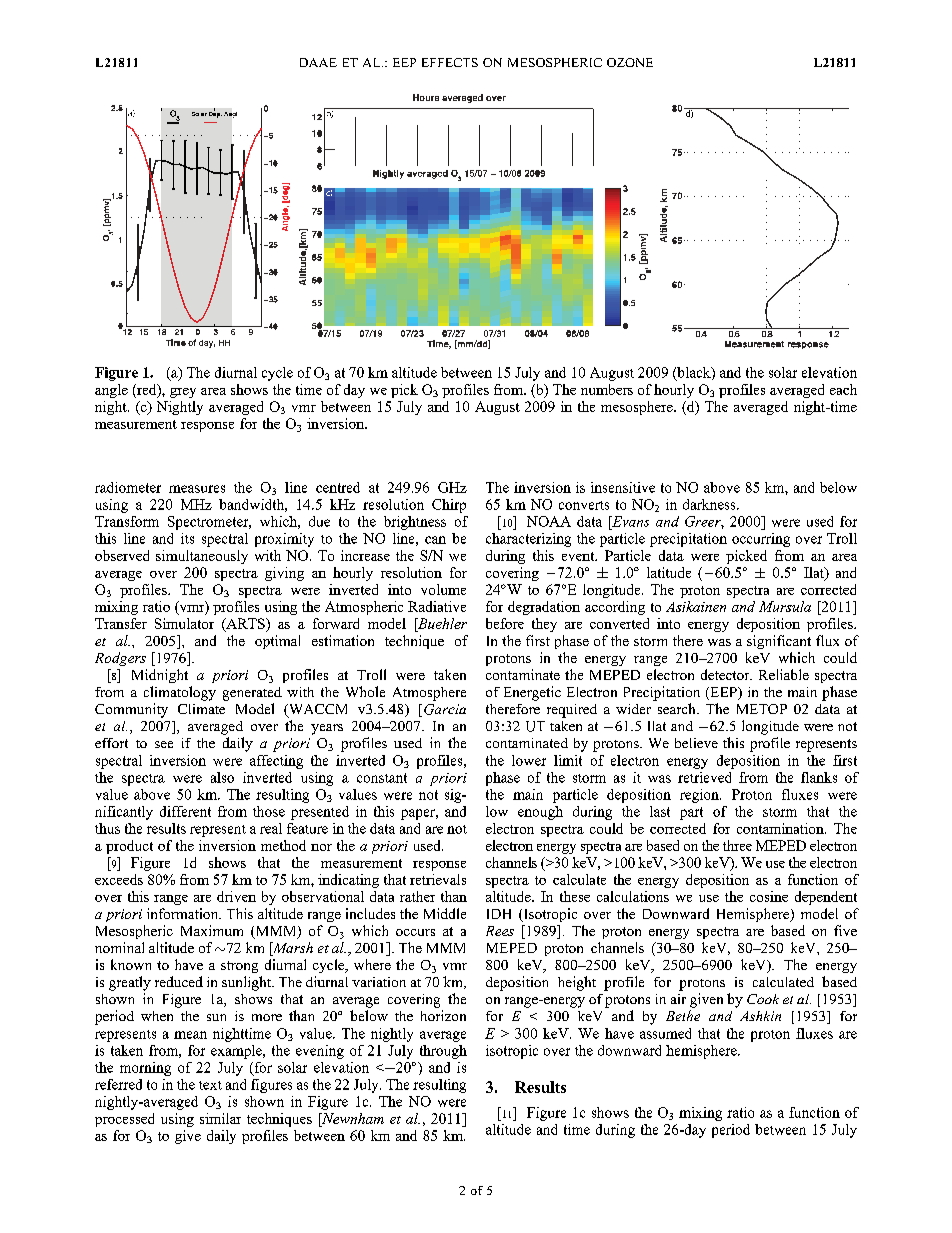 This screenshot has height=1233, width=952. Describe the element at coordinates (843, 389) in the screenshot. I see `each` at that location.
